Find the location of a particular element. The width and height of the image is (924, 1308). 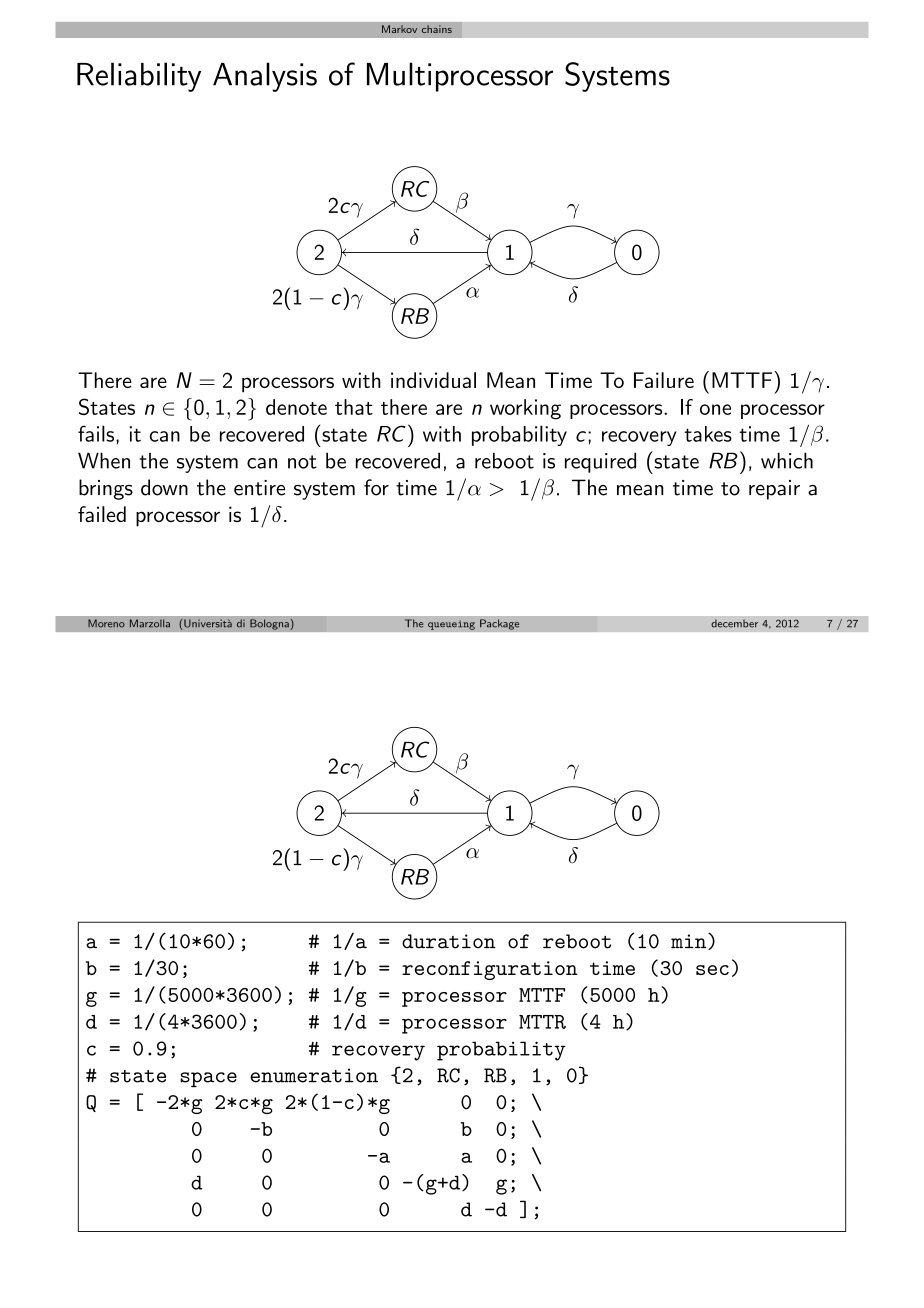

down is located at coordinates (164, 487).
